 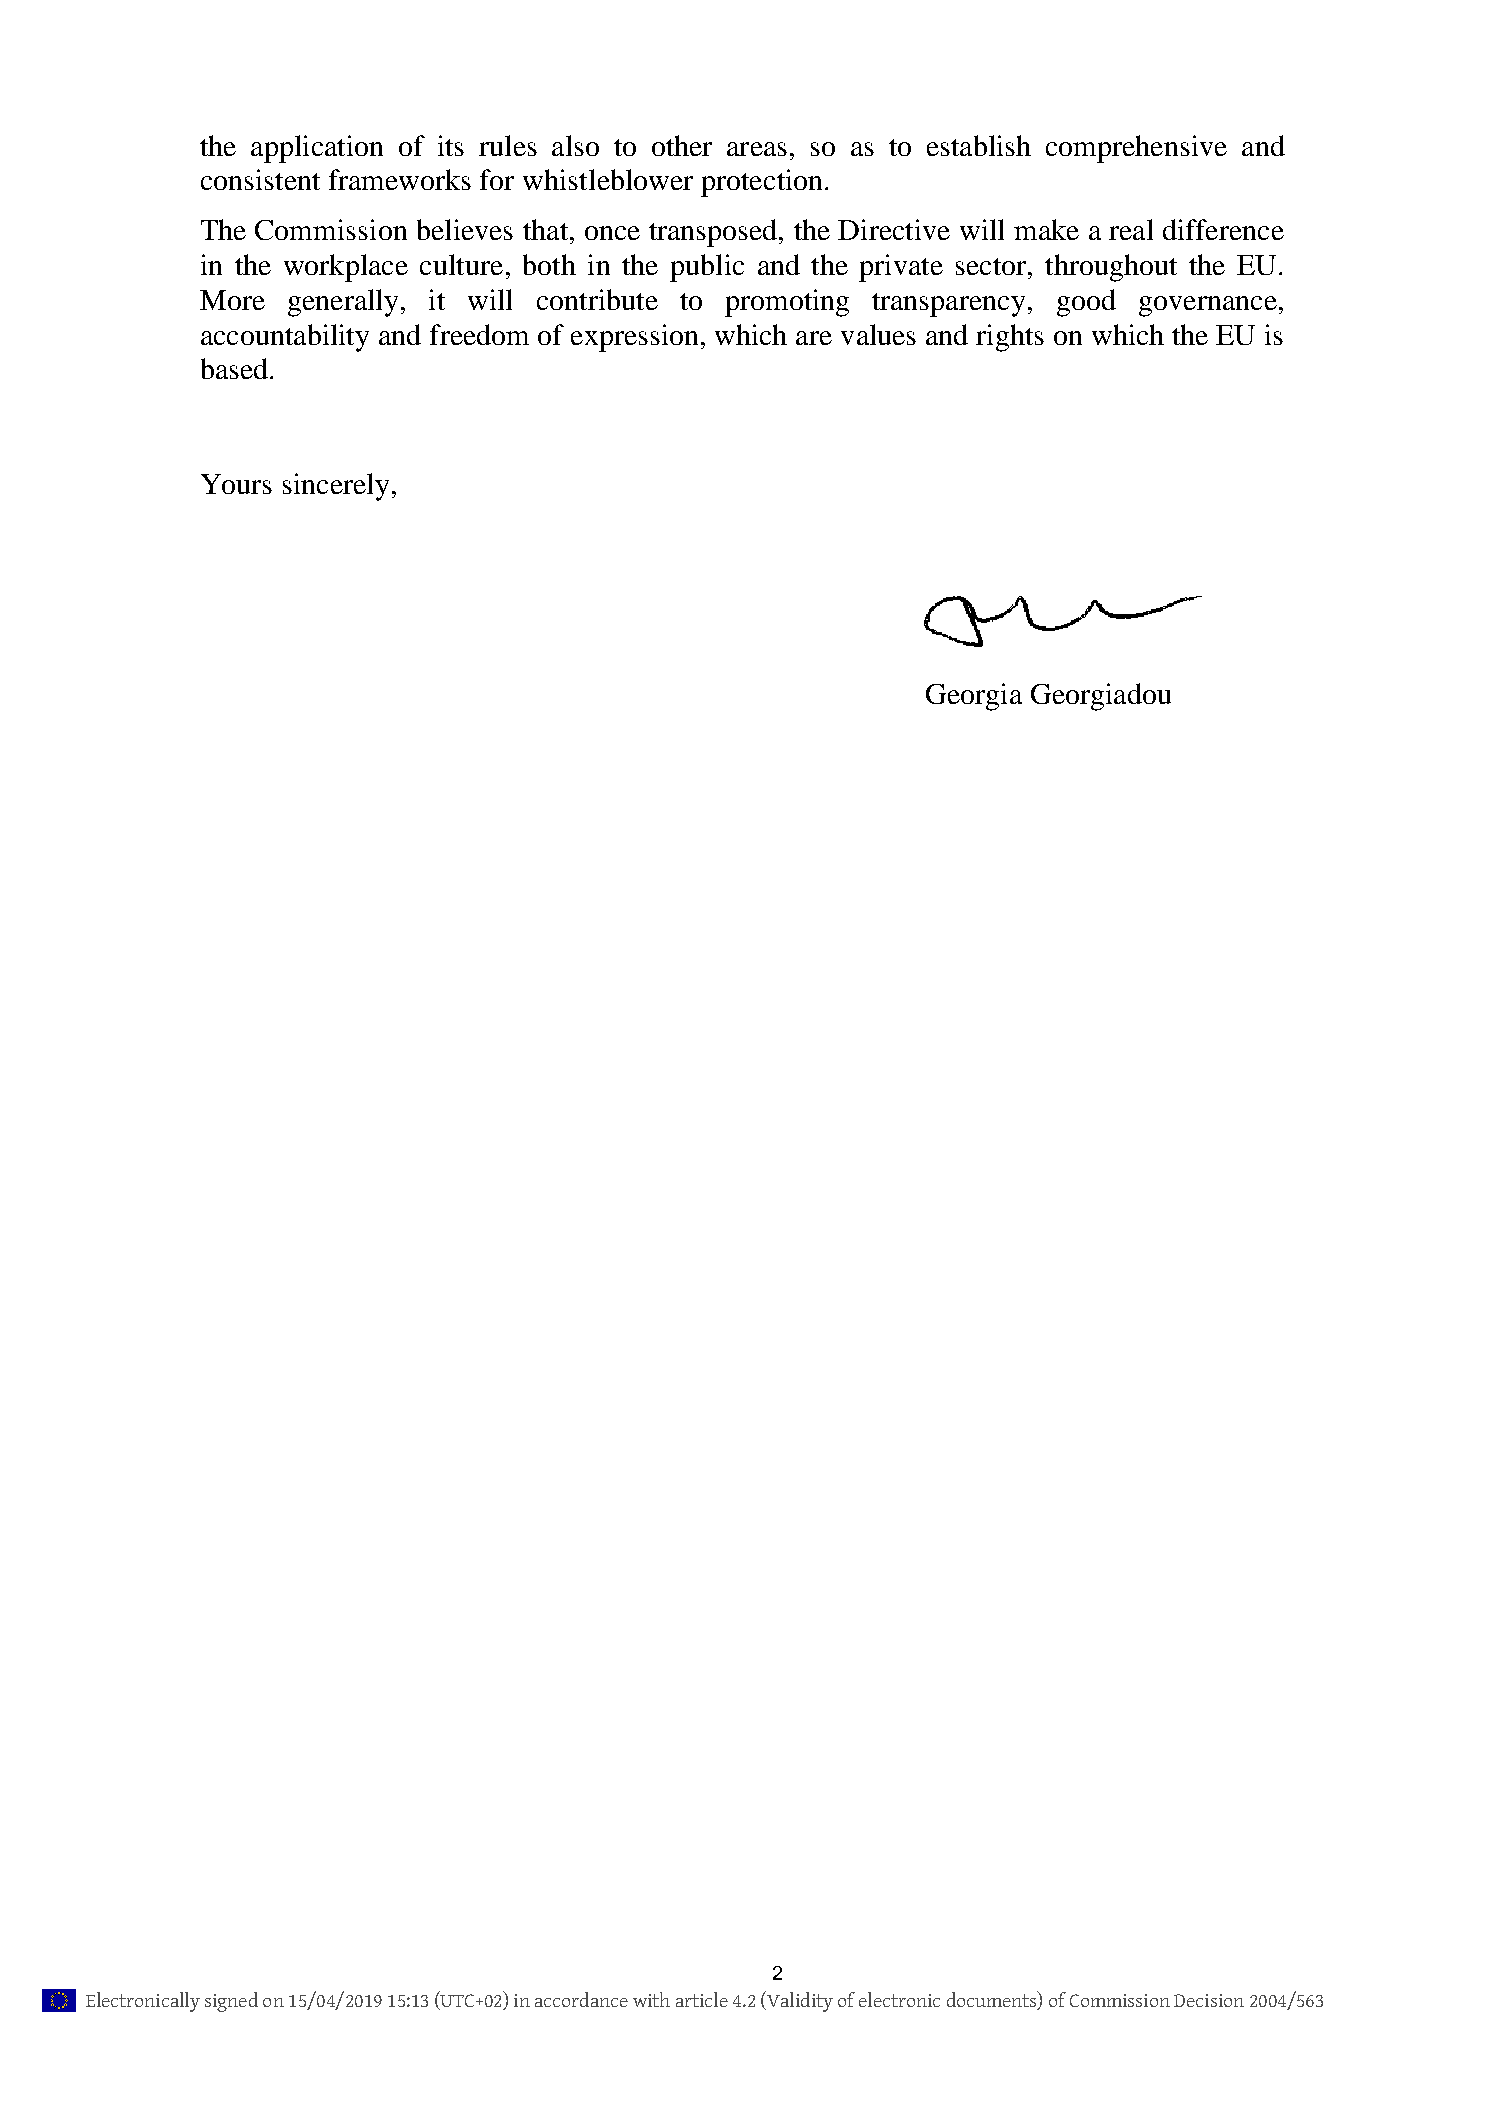 What do you see at coordinates (1209, 2000) in the document?
I see `Decision` at bounding box center [1209, 2000].
